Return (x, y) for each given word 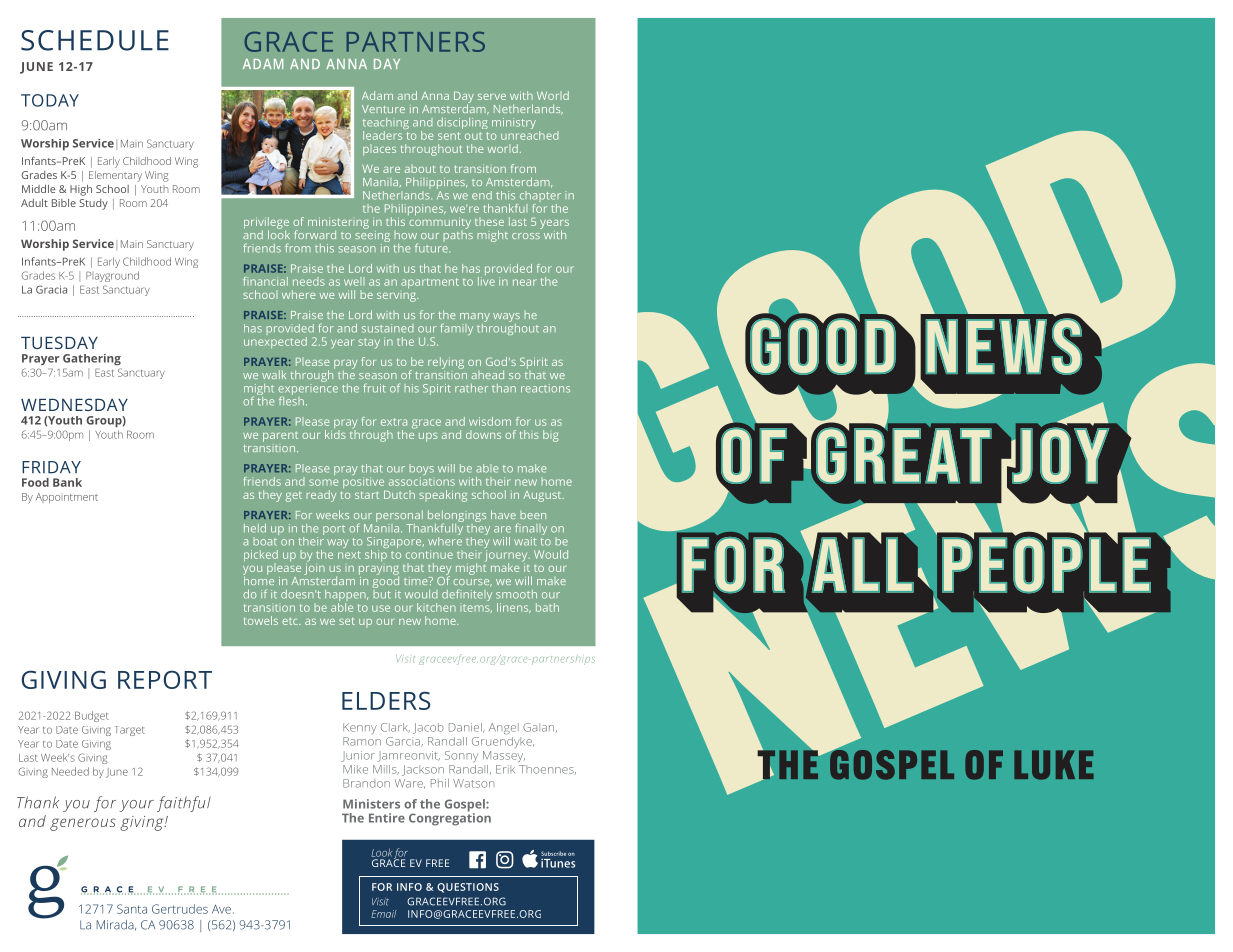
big (551, 436)
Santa (132, 909)
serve (492, 97)
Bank (67, 482)
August (543, 496)
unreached (530, 134)
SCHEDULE (95, 40)
